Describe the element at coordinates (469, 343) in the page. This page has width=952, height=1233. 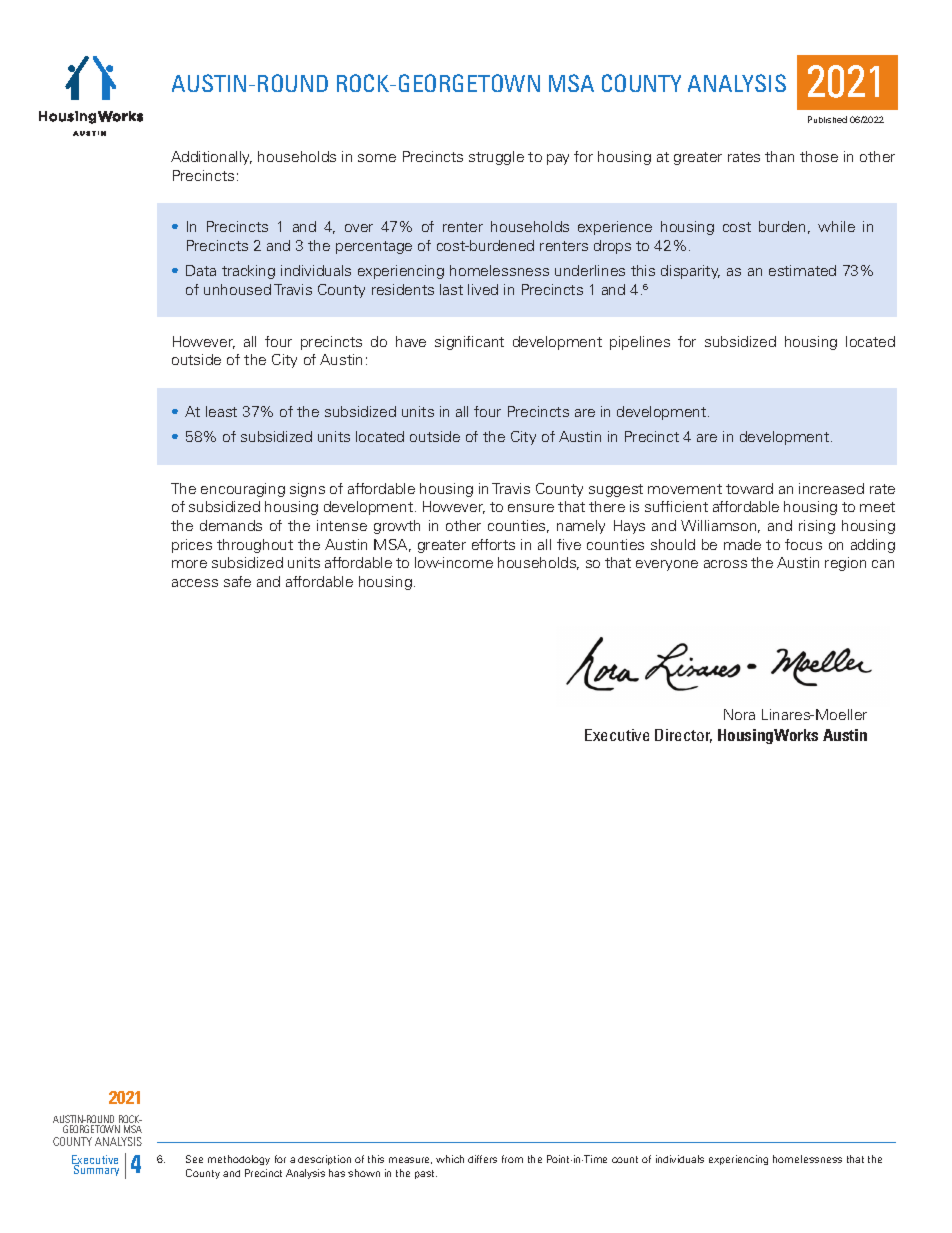
I see `significant` at that location.
